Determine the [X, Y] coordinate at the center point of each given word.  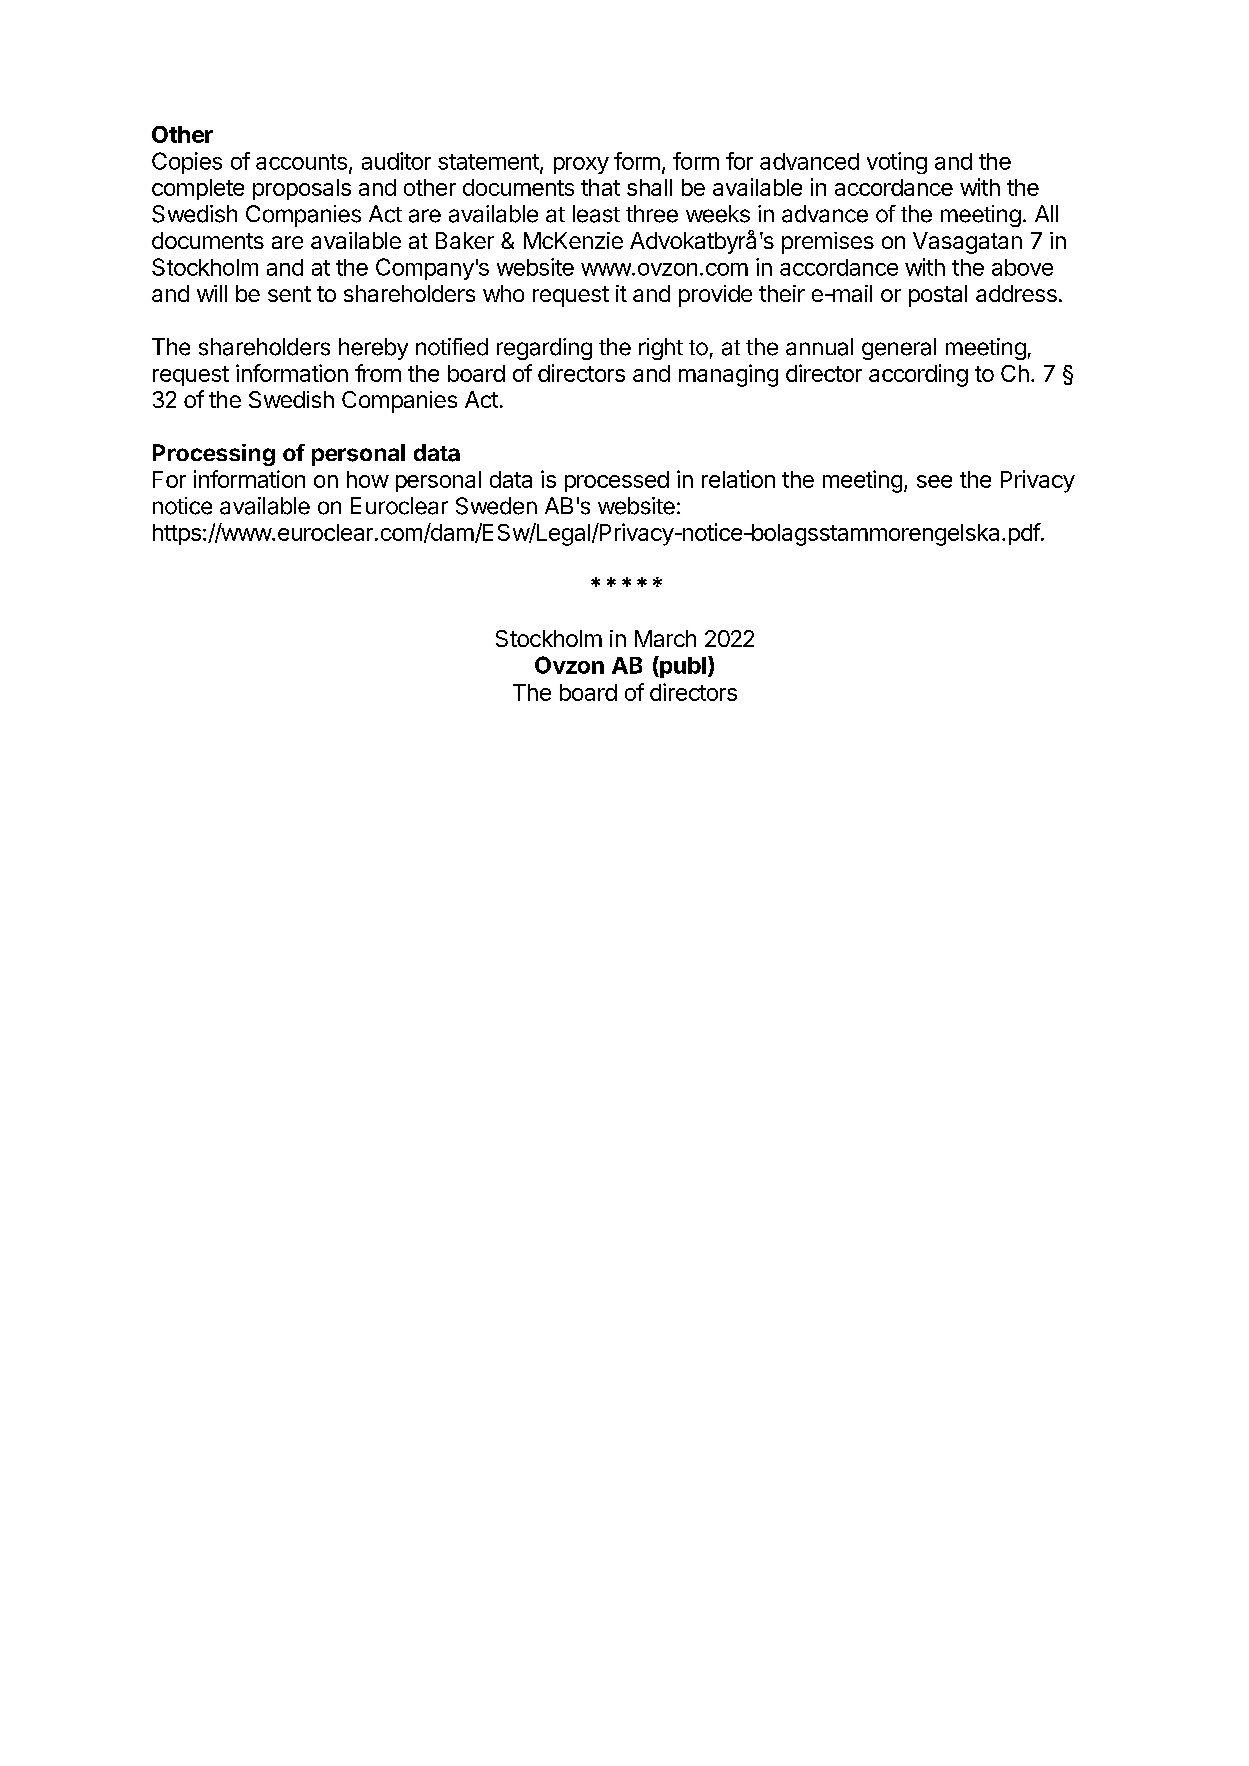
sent [289, 294]
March [665, 638]
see [934, 481]
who [503, 293]
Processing [214, 455]
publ [682, 667]
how [368, 479]
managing [728, 375]
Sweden [496, 506]
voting [897, 163]
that [600, 187]
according [918, 375]
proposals [302, 189]
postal [938, 296]
